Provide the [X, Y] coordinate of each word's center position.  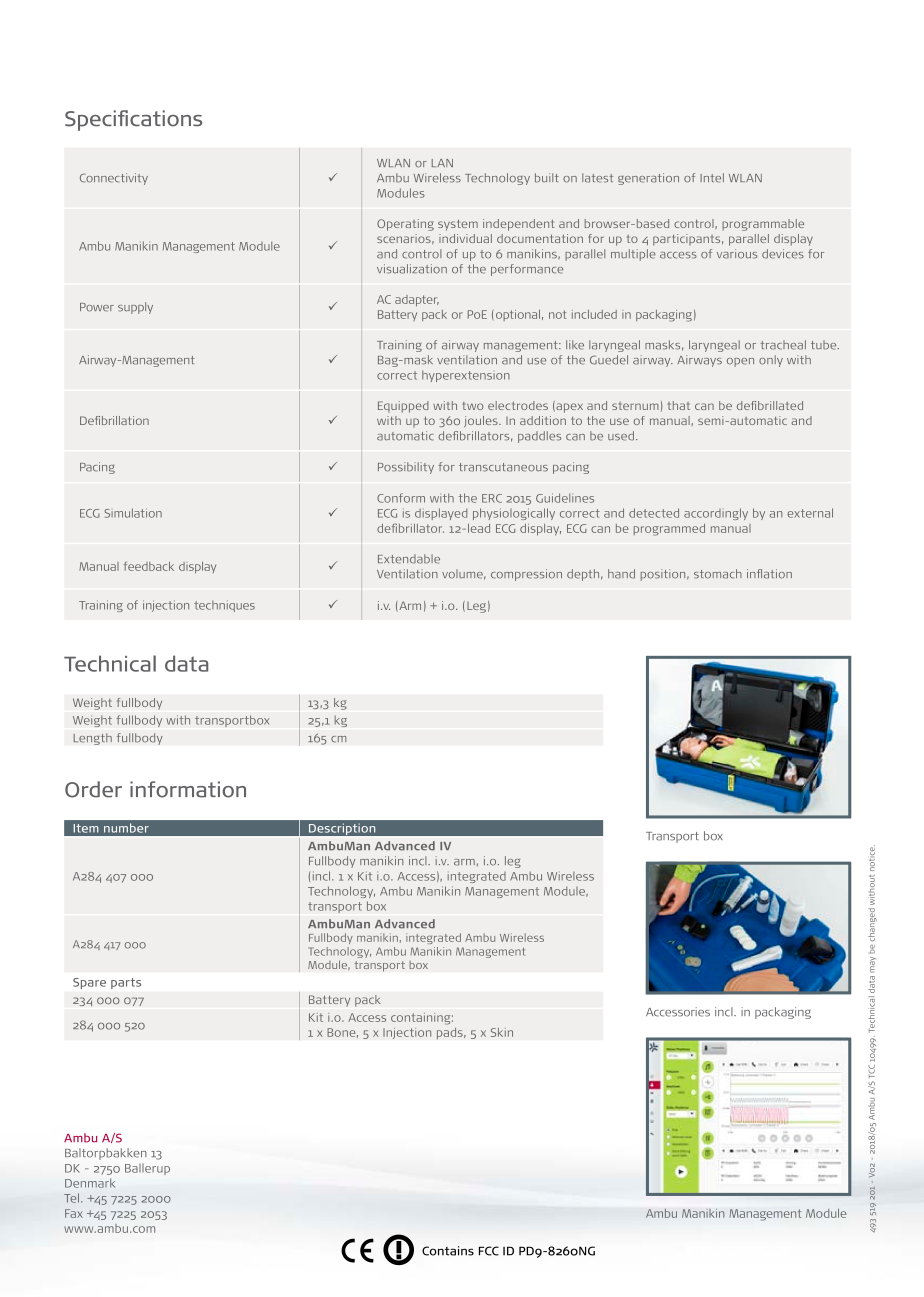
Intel [712, 178]
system [458, 225]
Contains [448, 1251]
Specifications [133, 120]
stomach [718, 574]
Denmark [90, 1183]
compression [526, 575]
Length [92, 739]
